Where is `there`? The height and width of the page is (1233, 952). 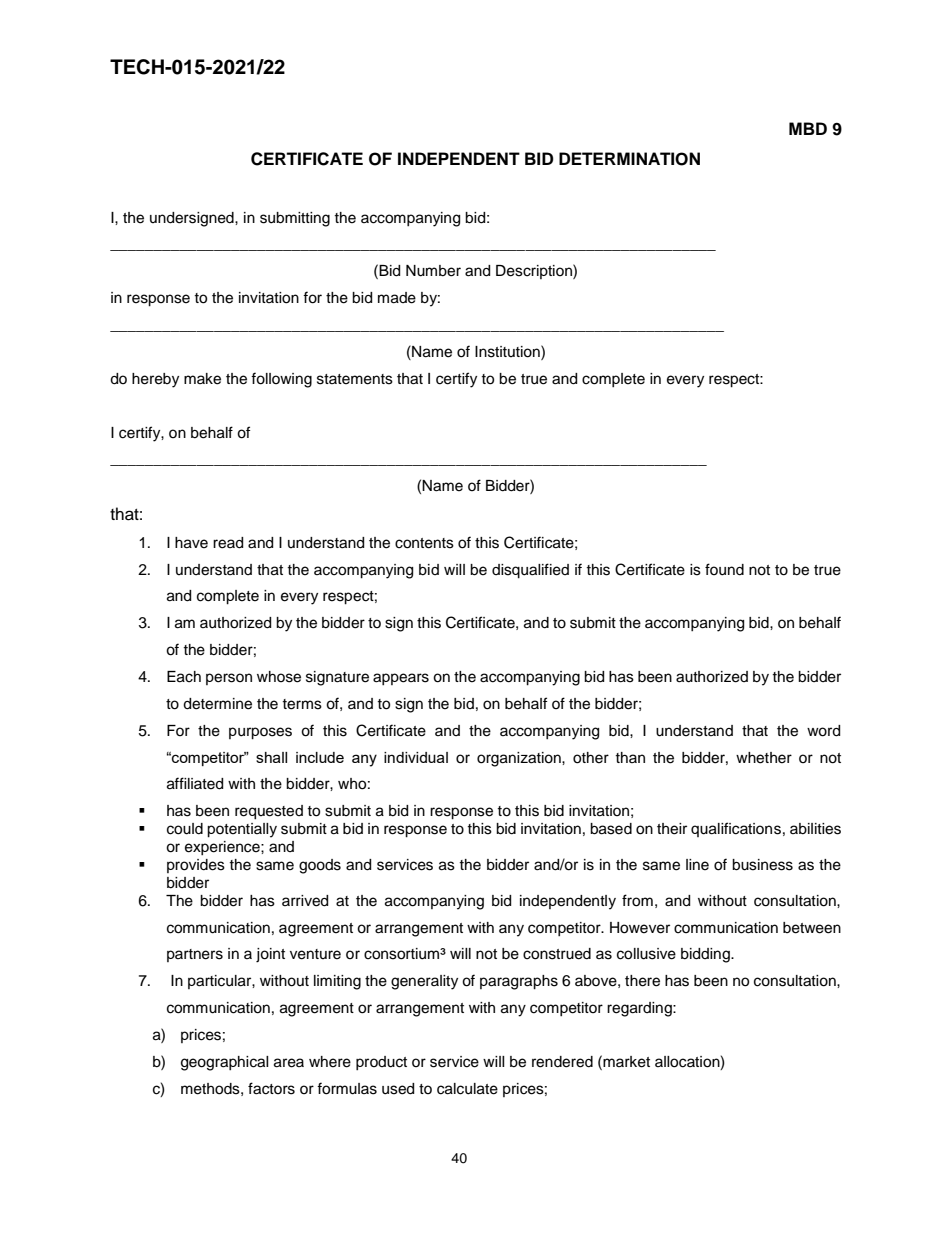
there is located at coordinates (642, 981).
